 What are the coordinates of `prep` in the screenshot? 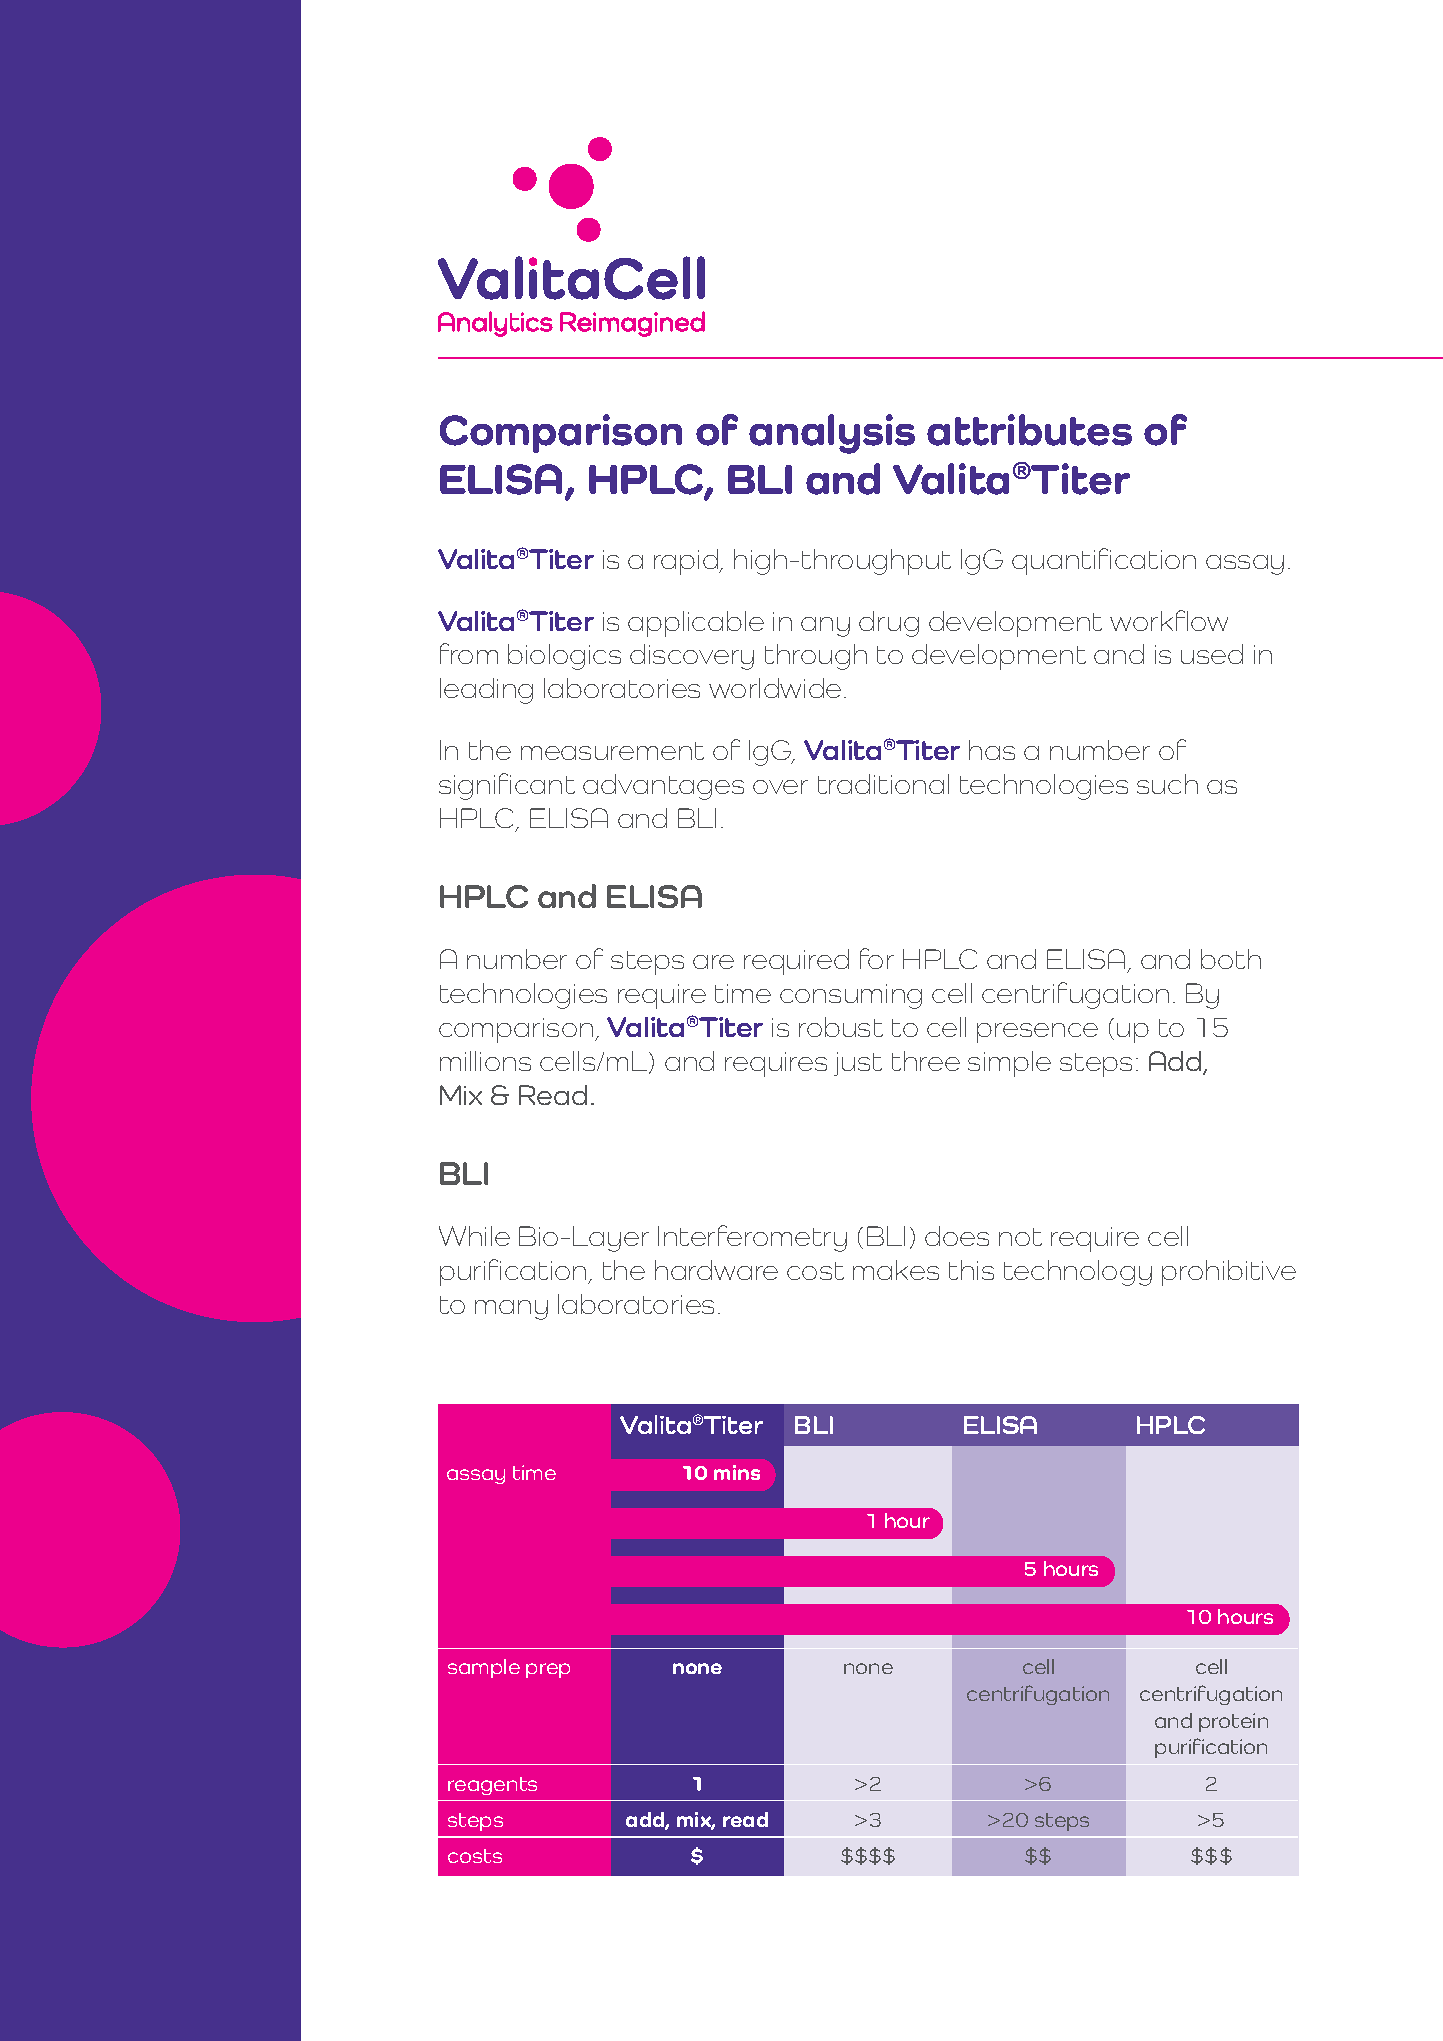 It's located at (548, 1670).
